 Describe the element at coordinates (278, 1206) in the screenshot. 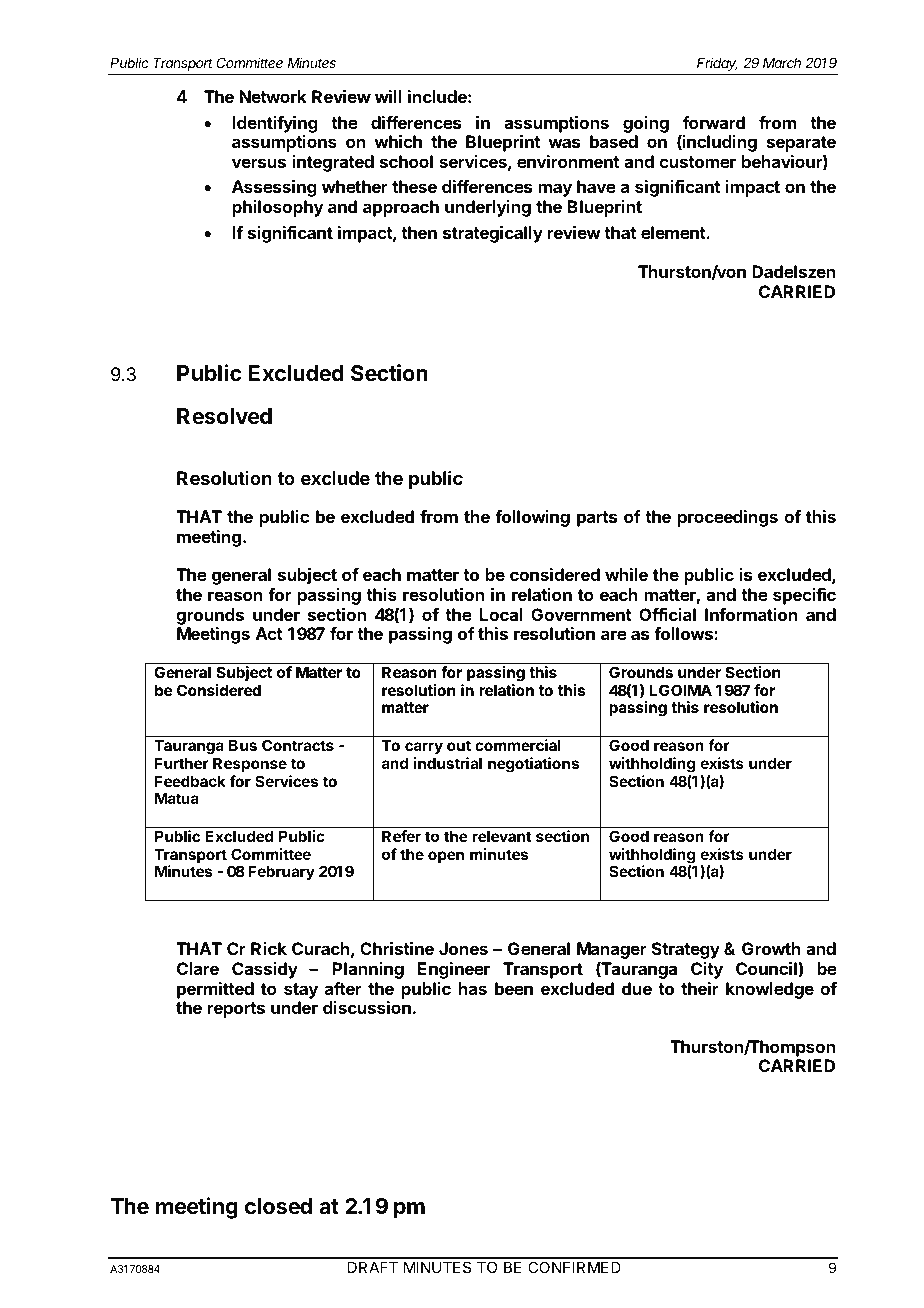

I see `closed` at that location.
